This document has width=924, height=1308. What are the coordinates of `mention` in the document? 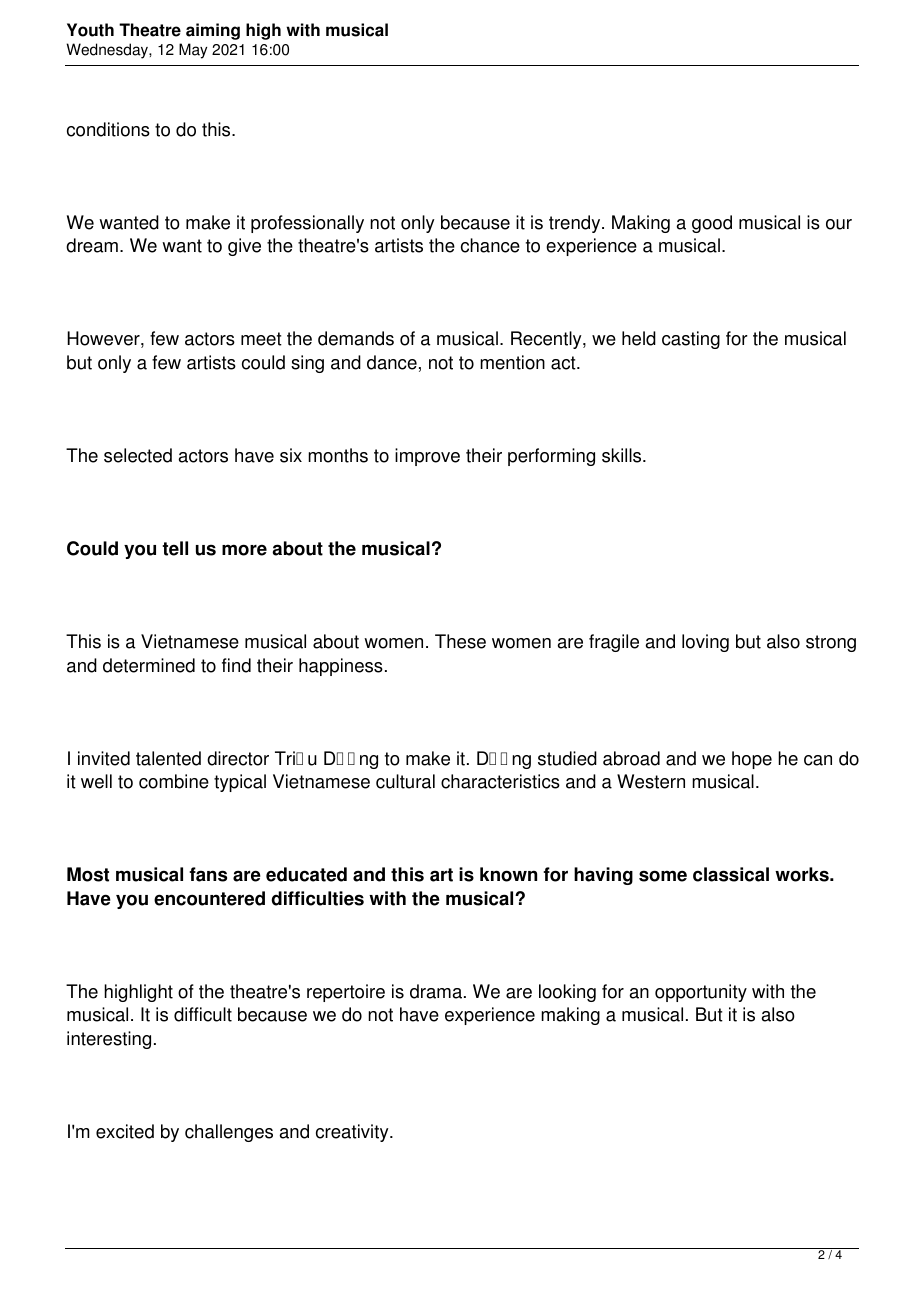 It's located at (512, 362).
